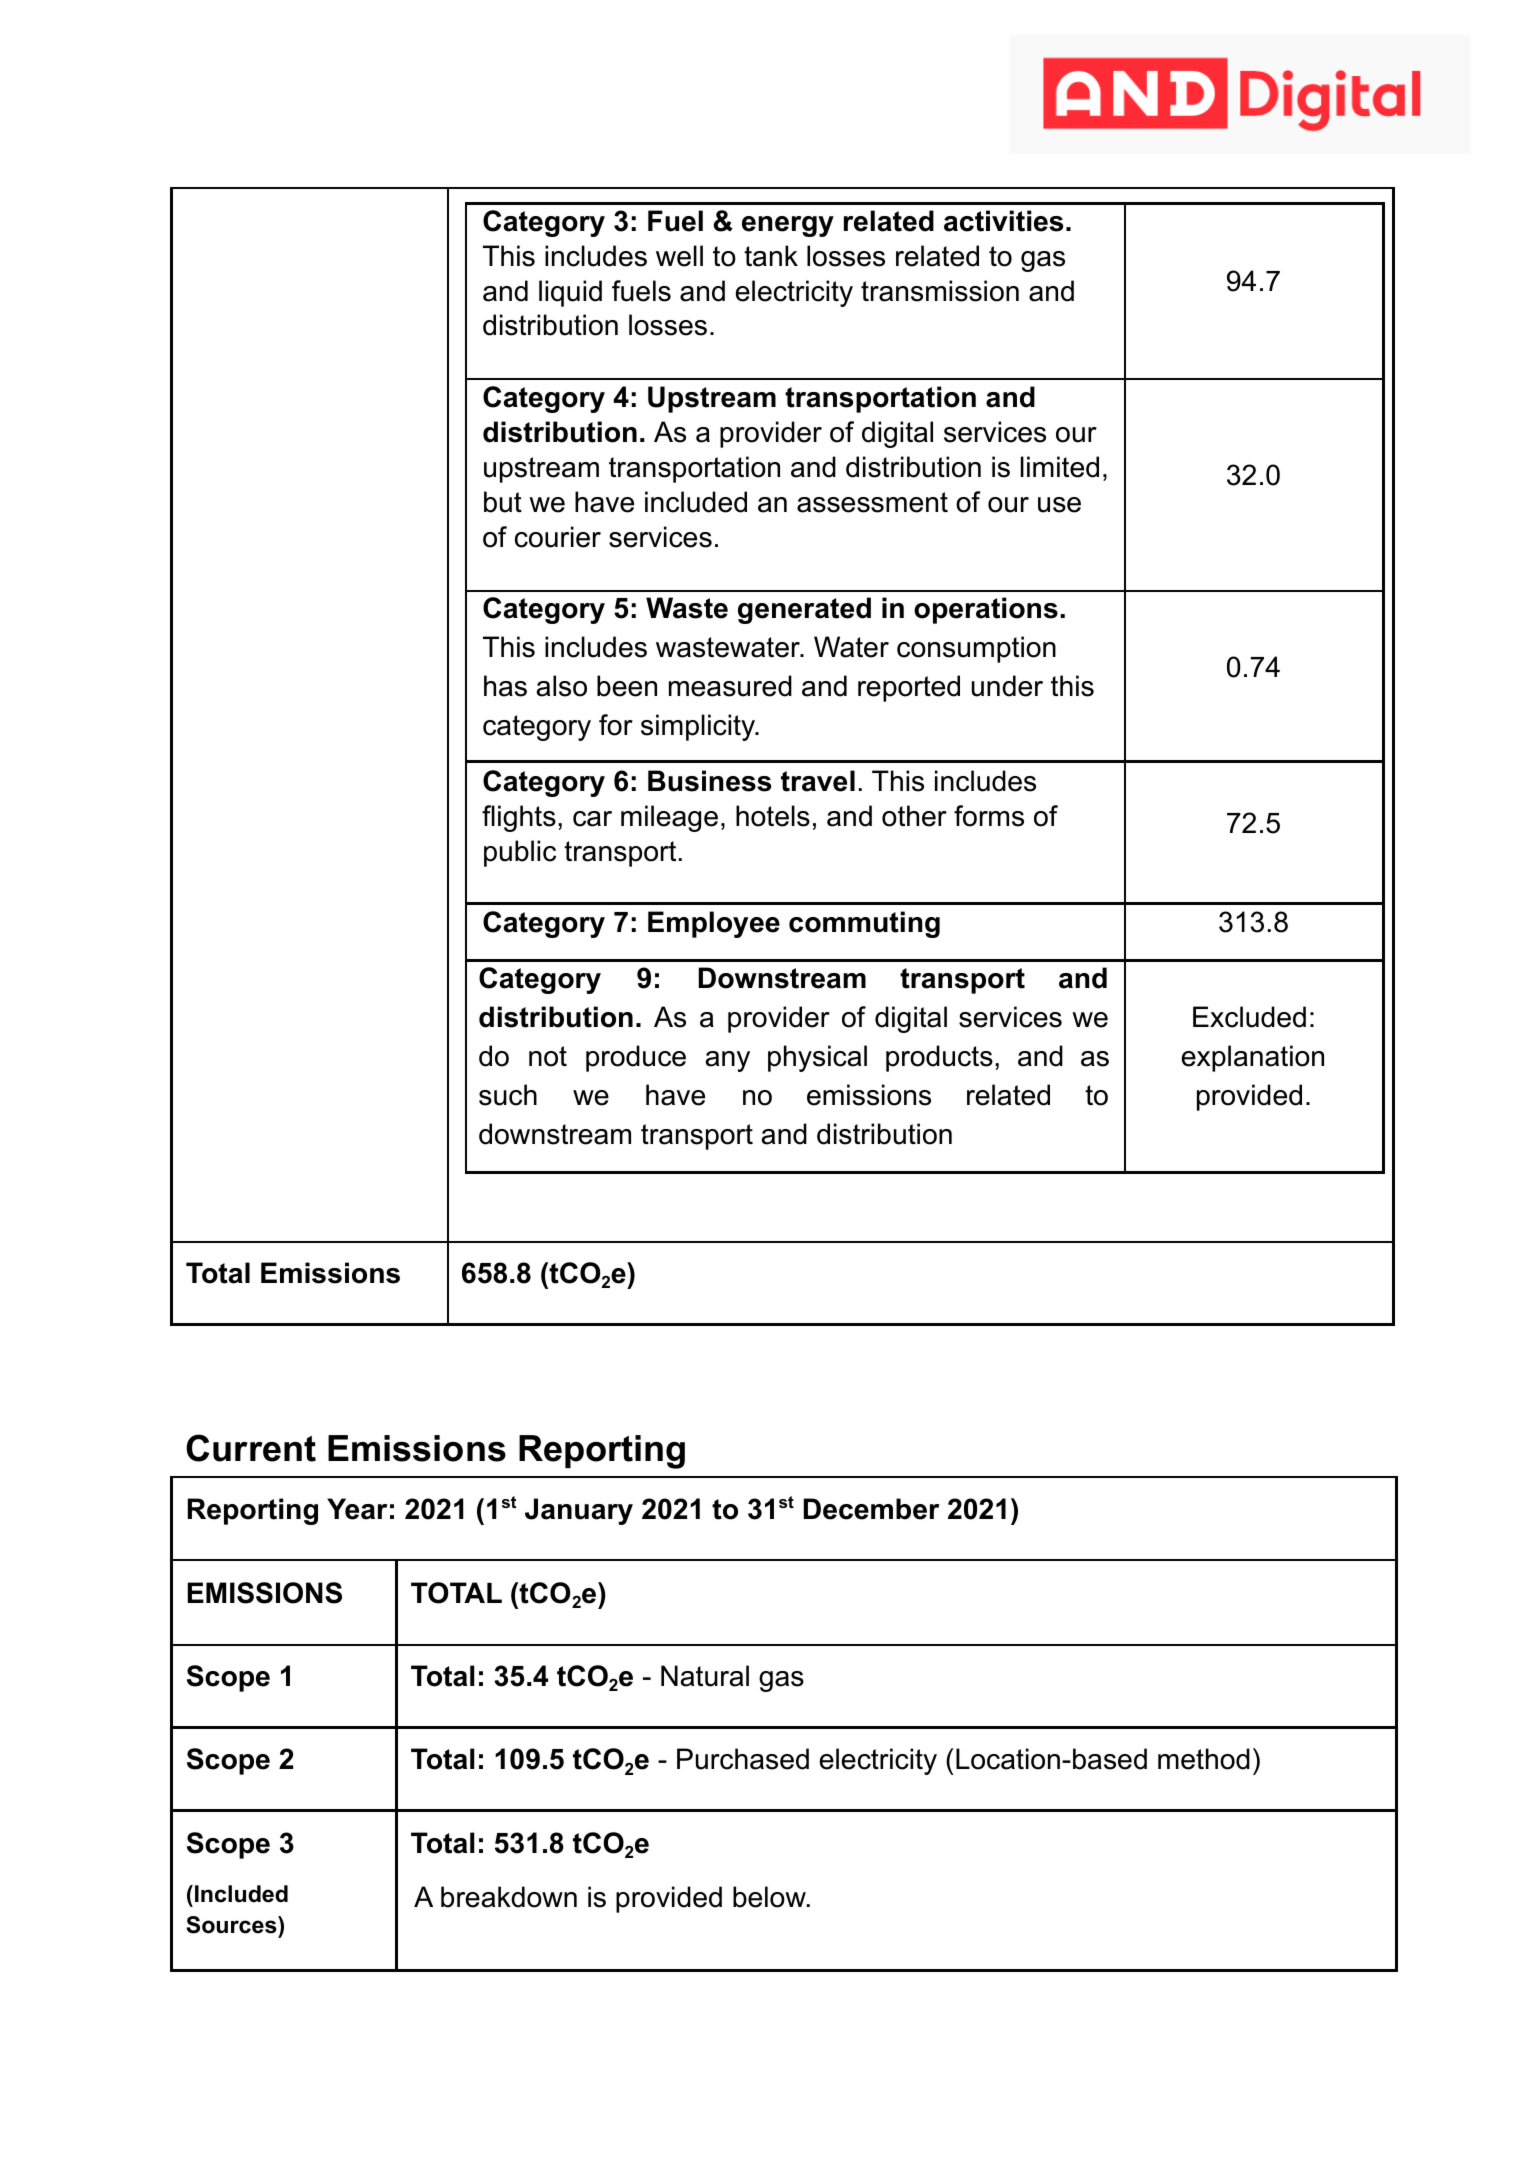  What do you see at coordinates (728, 1061) in the image?
I see `any` at bounding box center [728, 1061].
